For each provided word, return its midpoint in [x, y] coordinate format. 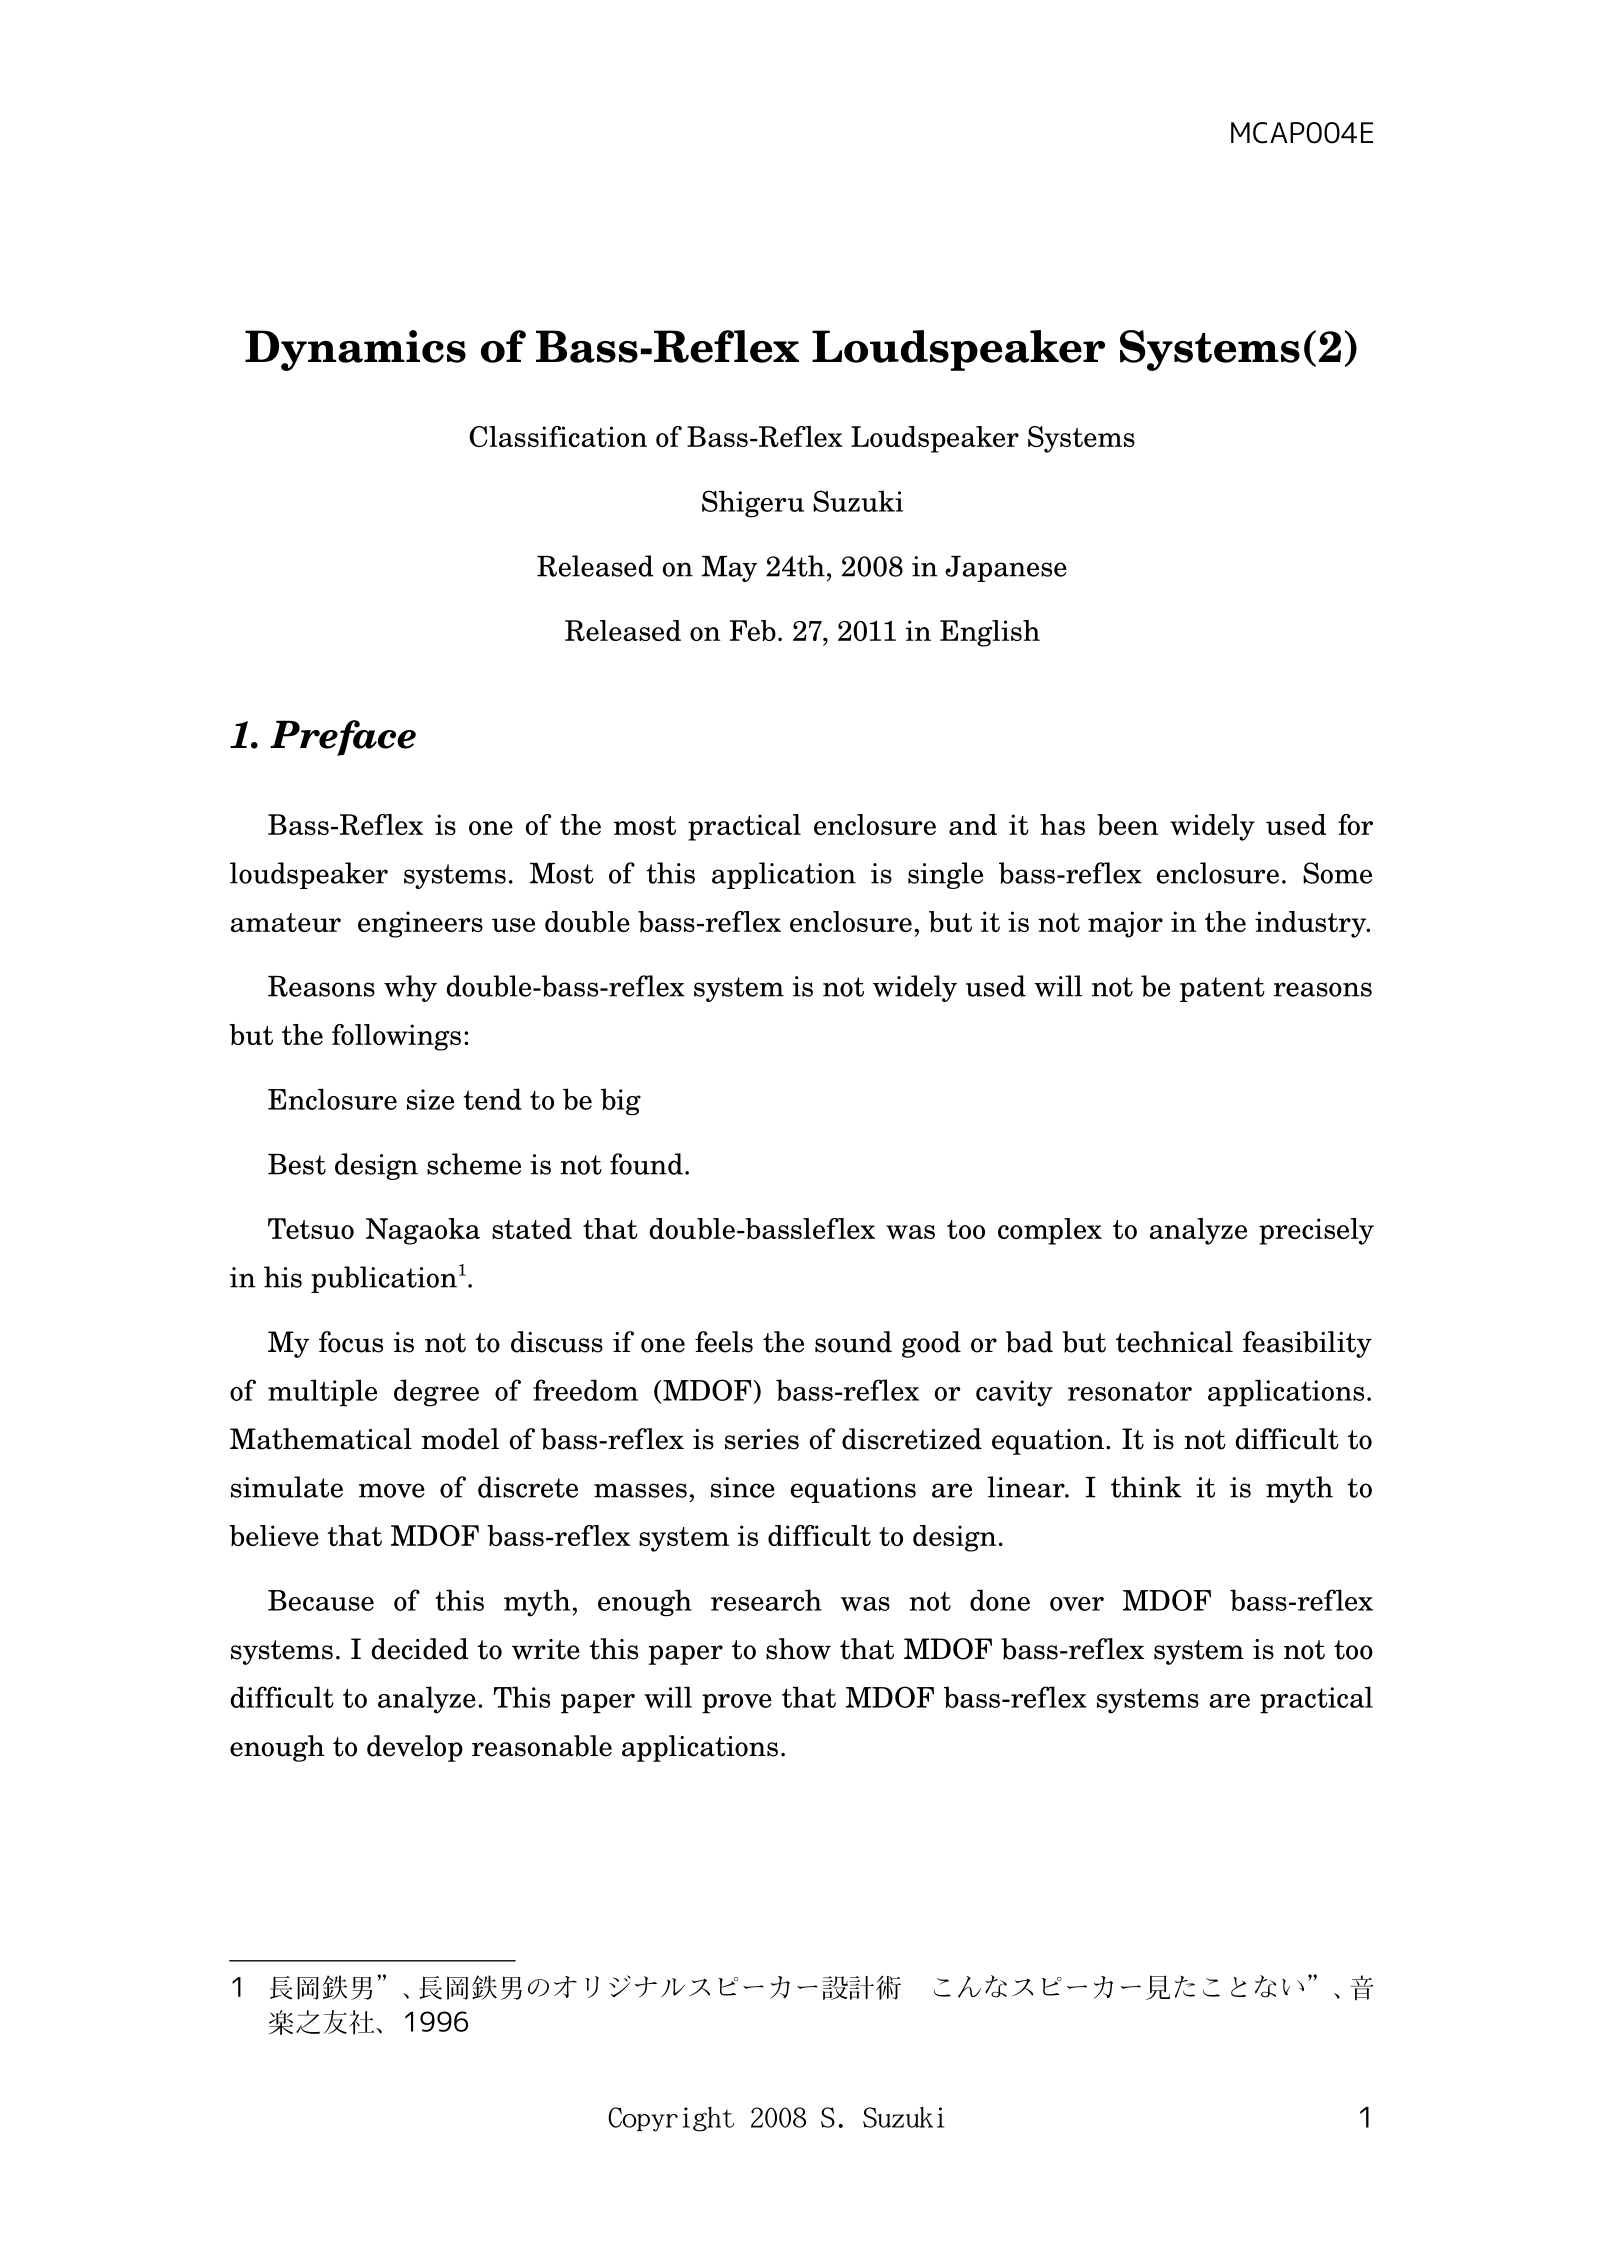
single [945, 875]
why [410, 988]
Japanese [1006, 569]
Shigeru [753, 504]
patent [1222, 989]
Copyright [671, 2119]
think [1146, 1487]
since [743, 1487]
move [392, 1490]
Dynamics [355, 350]
